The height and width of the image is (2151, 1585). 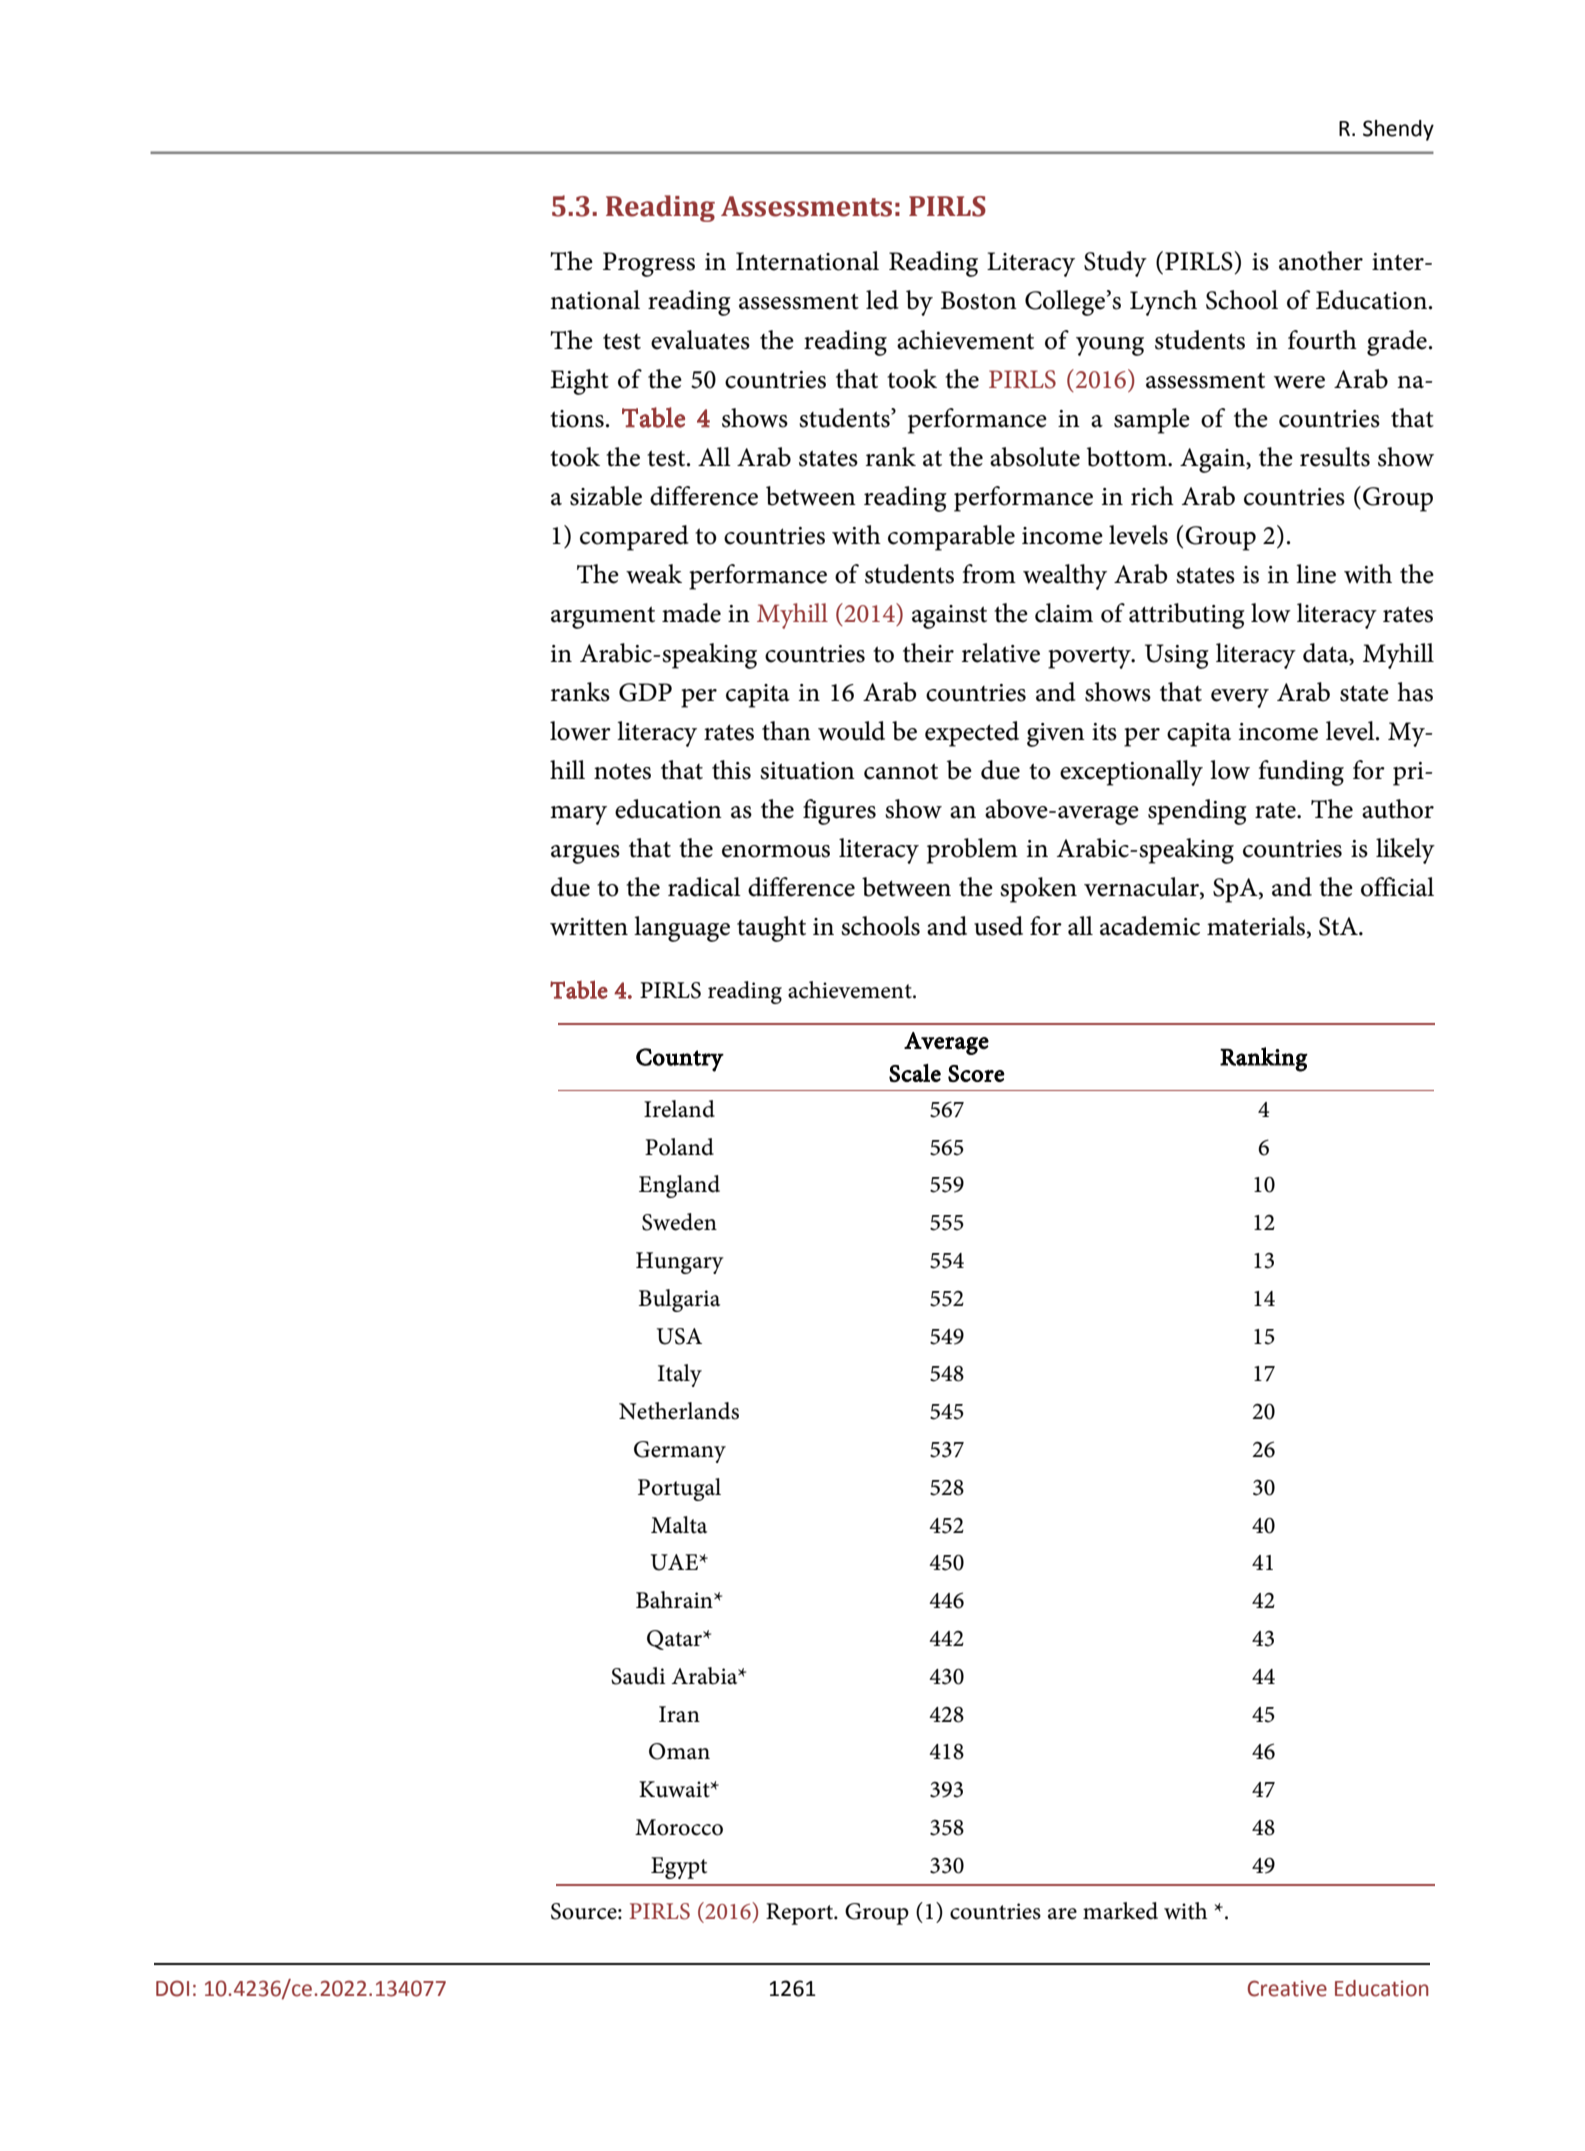 What do you see at coordinates (882, 300) in the image?
I see `led` at bounding box center [882, 300].
